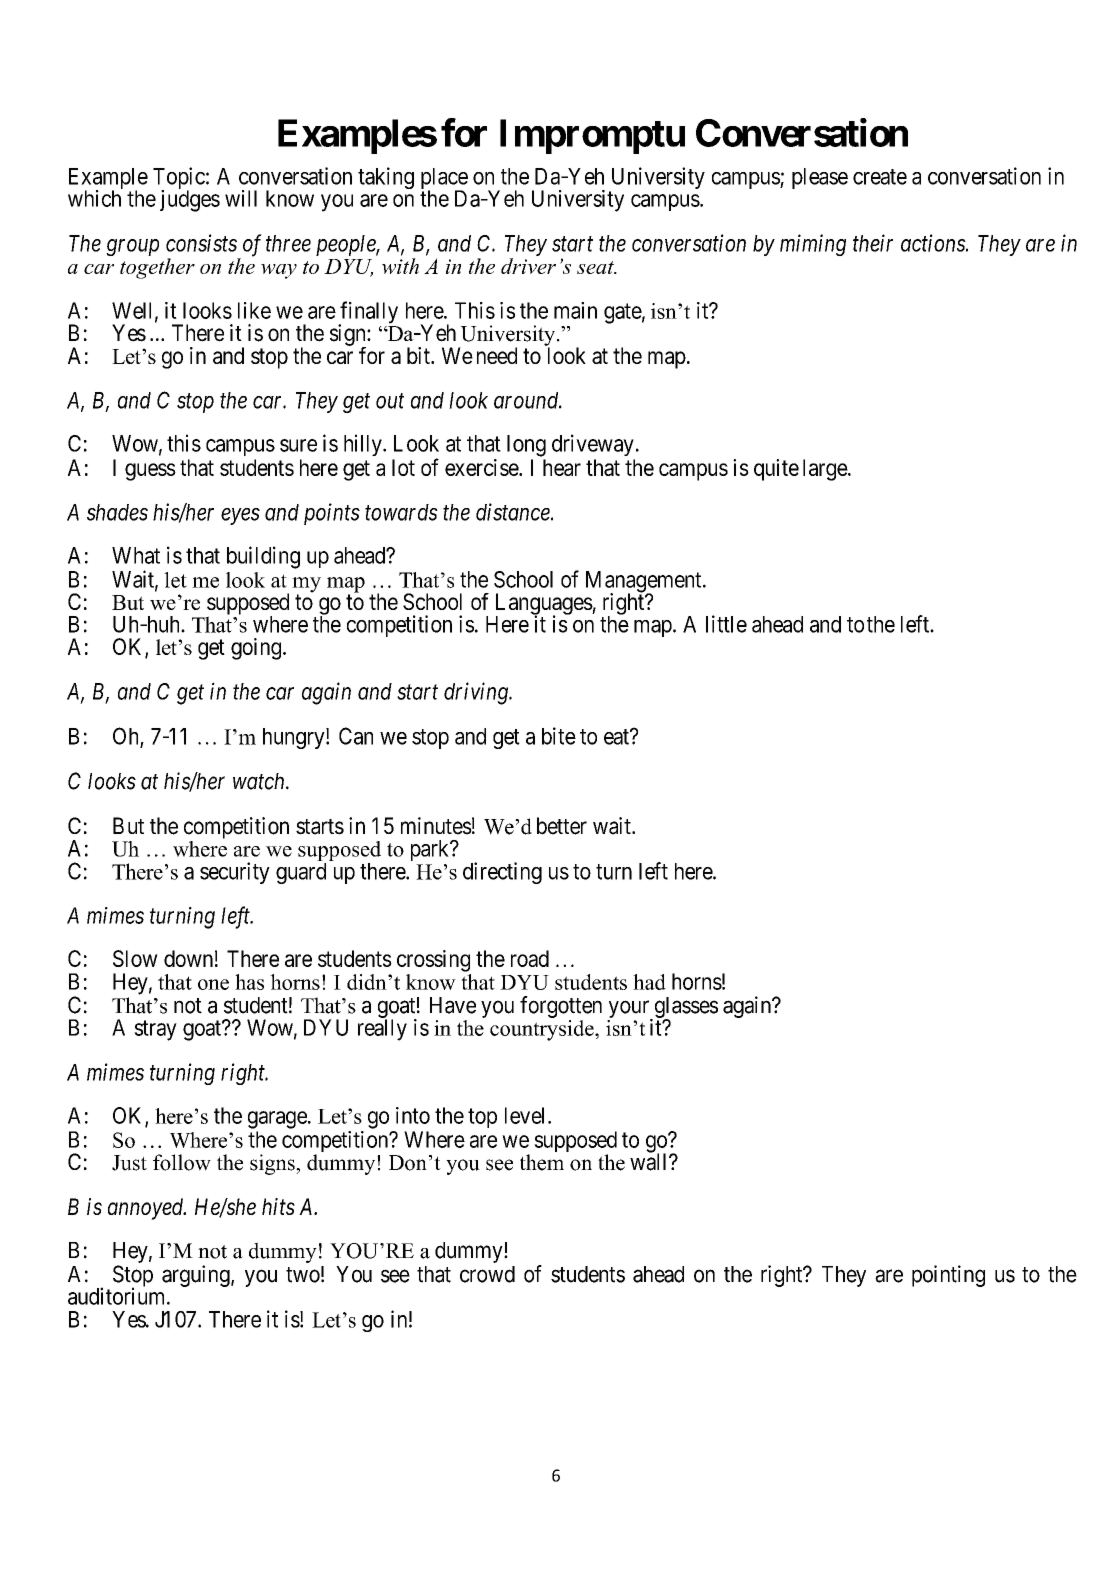  Describe the element at coordinates (235, 873) in the document. I see `security` at that location.
